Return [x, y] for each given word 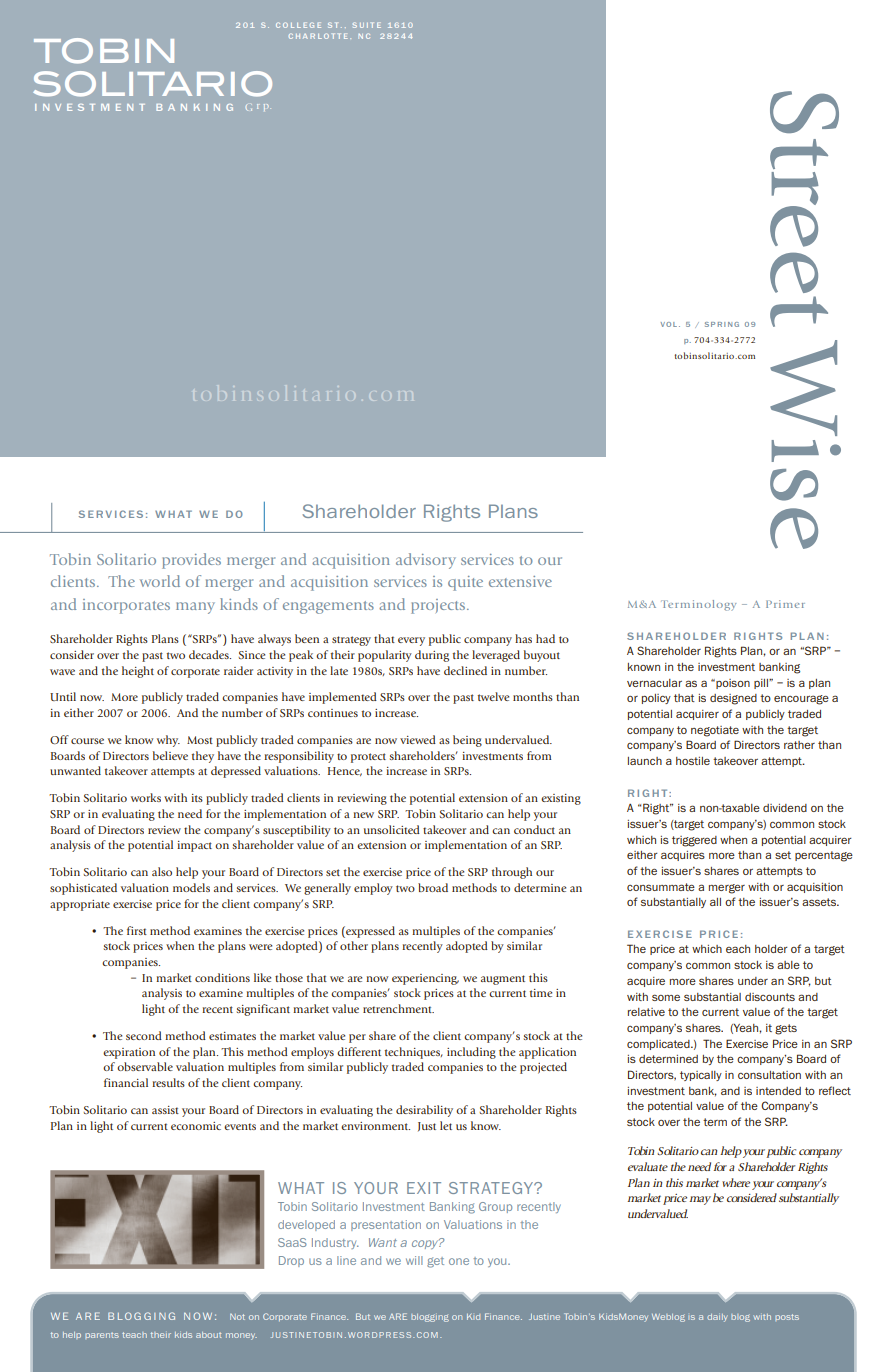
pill [762, 684]
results [168, 1082]
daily [717, 1318]
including [471, 1053]
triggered [694, 841]
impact [194, 846]
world [160, 581]
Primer [785, 604]
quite [465, 583]
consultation [769, 1075]
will [414, 1260]
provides [191, 561]
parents [102, 1335]
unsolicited [392, 829]
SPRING [722, 324]
